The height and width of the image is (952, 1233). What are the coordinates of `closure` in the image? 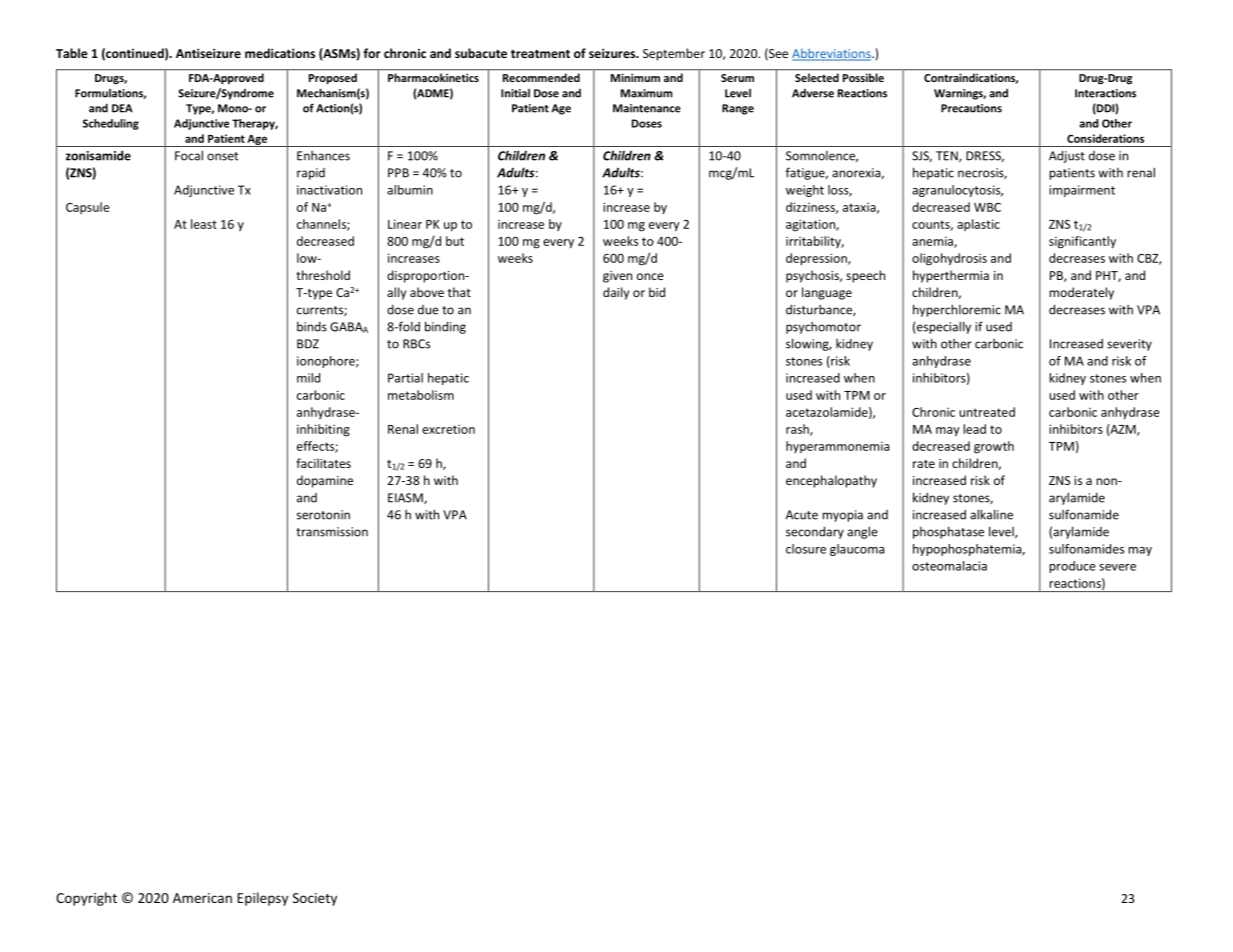 It's located at (806, 549).
